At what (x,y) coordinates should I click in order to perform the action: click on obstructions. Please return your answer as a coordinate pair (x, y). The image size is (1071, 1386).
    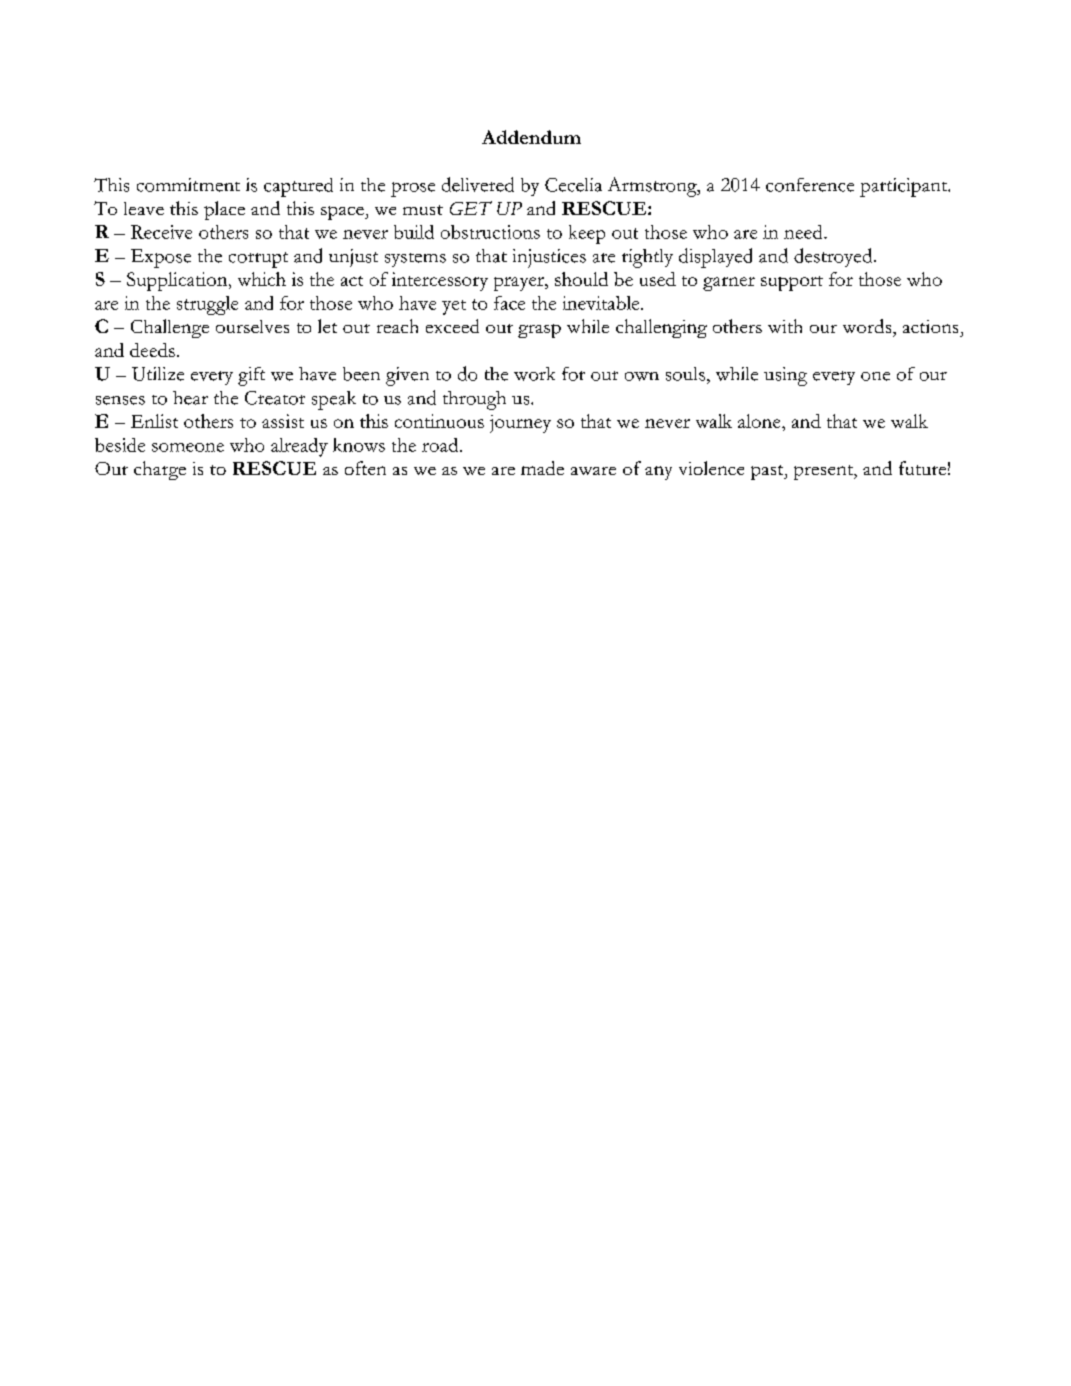
    Looking at the image, I should click on (490, 232).
